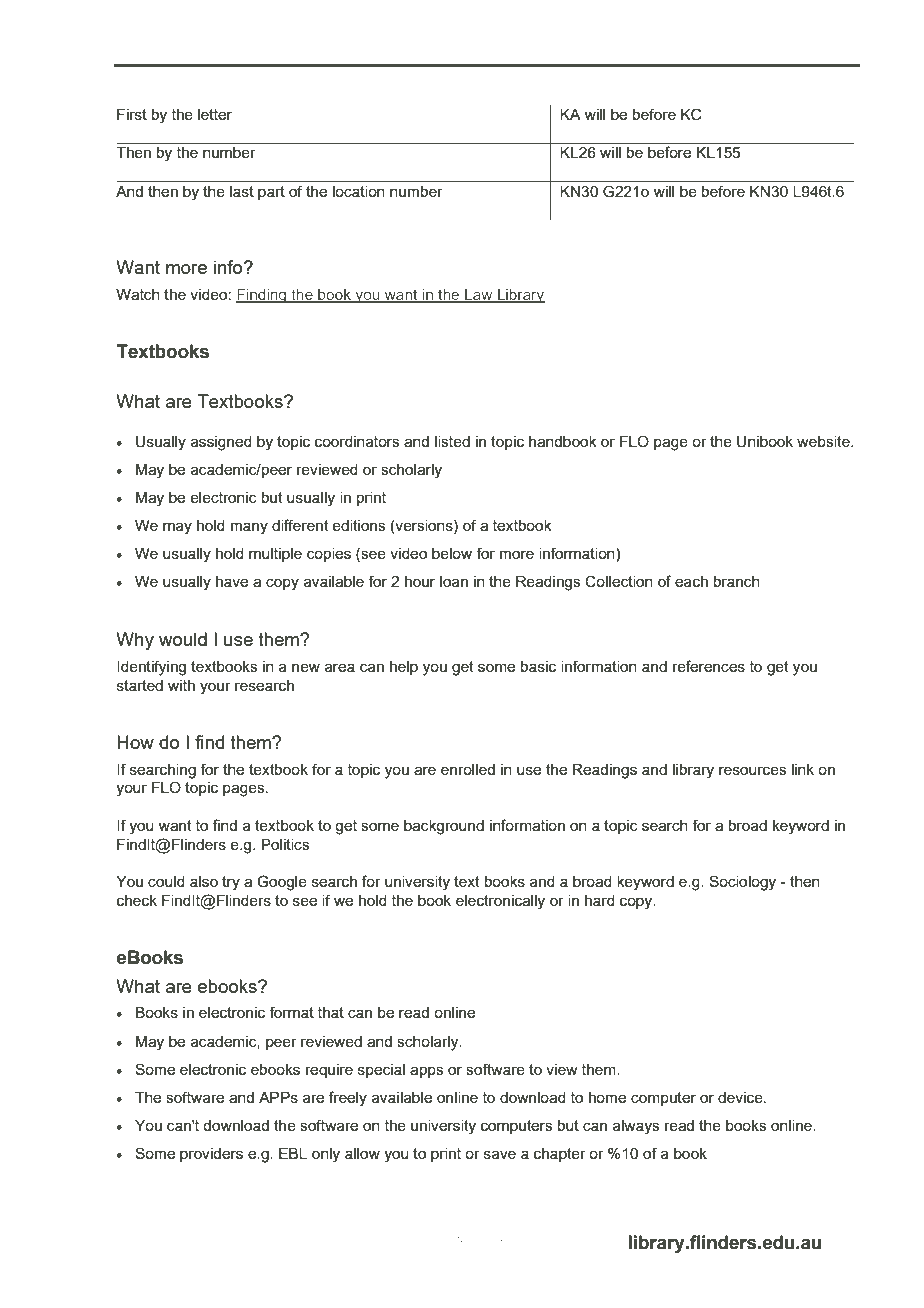 The image size is (924, 1308). What do you see at coordinates (479, 296) in the screenshot?
I see `Law` at bounding box center [479, 296].
